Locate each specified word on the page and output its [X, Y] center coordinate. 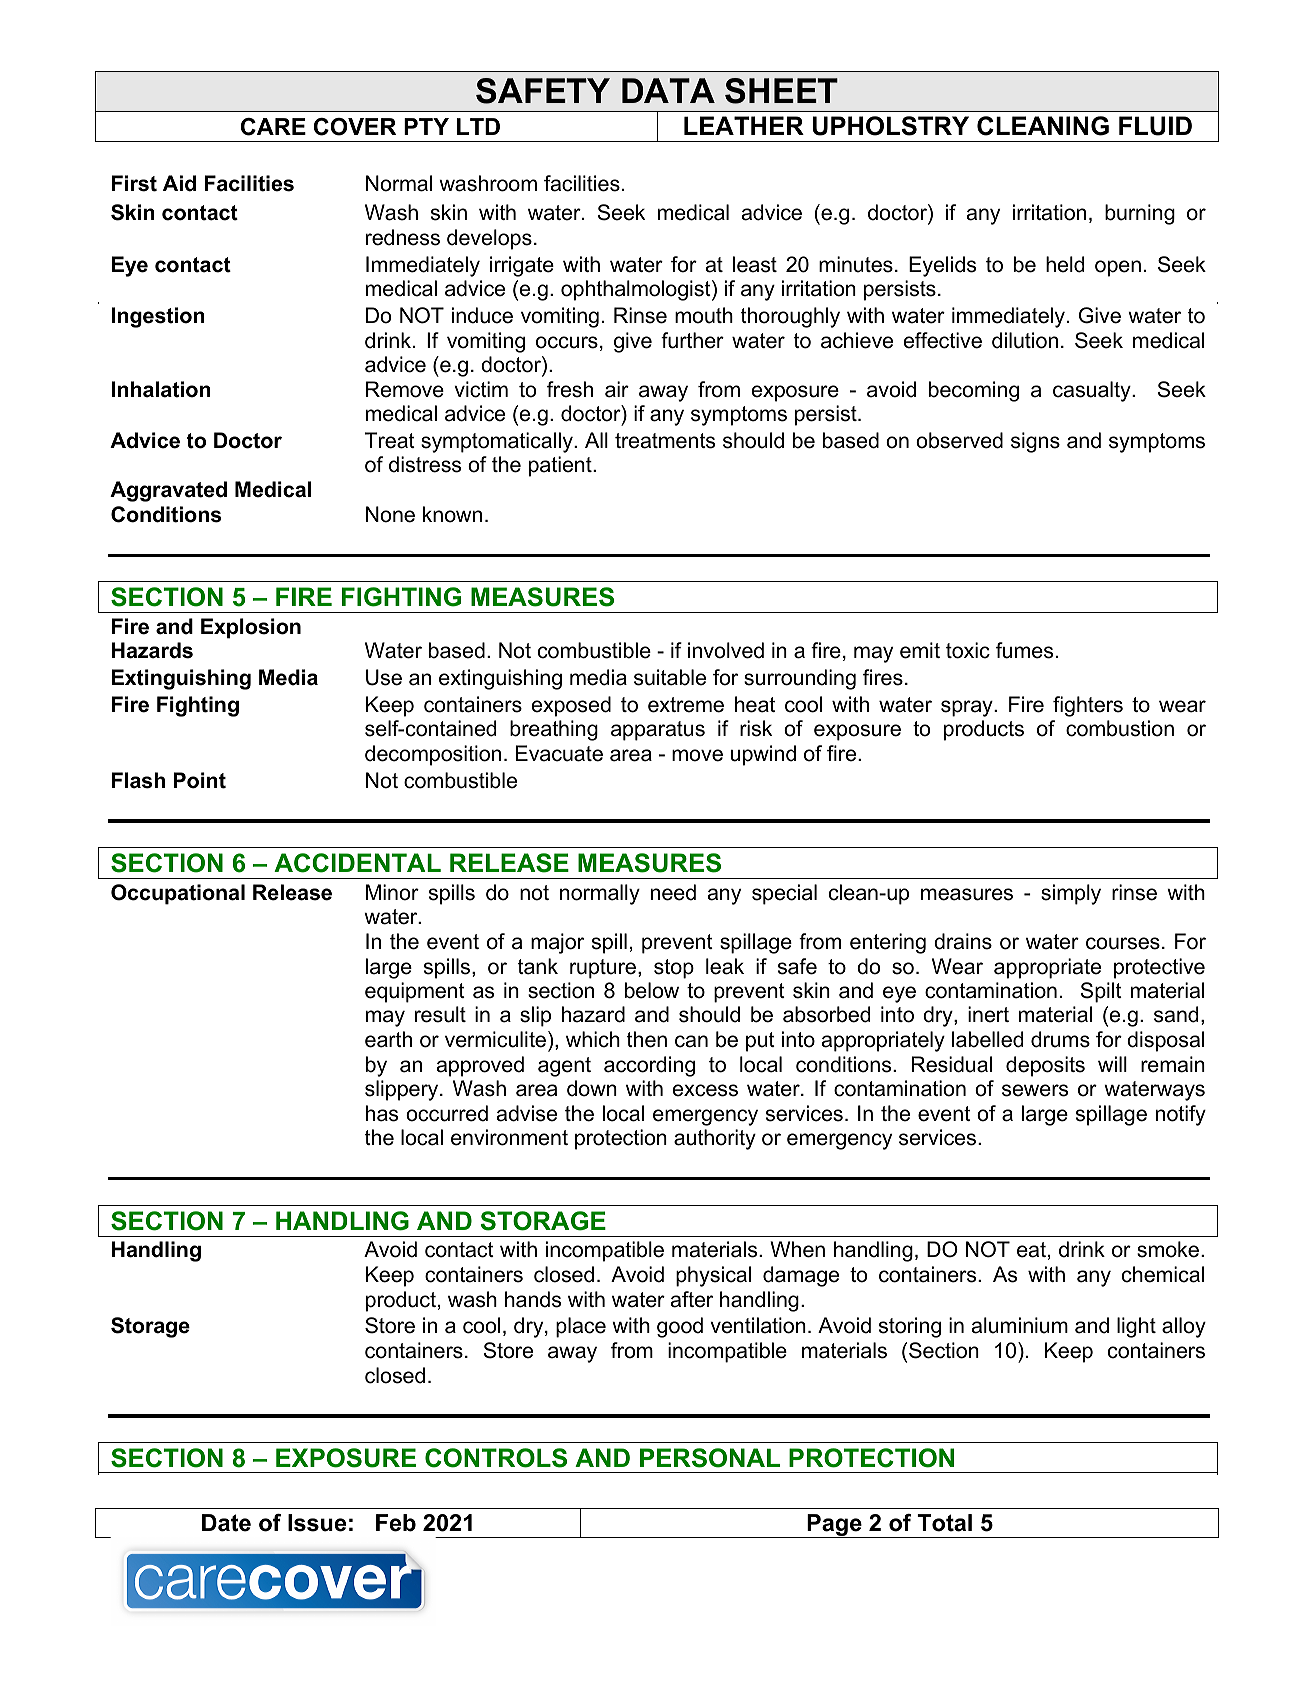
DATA [668, 90]
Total [944, 1523]
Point [200, 780]
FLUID [1155, 126]
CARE [273, 127]
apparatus [658, 731]
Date [226, 1523]
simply [1071, 894]
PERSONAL [710, 1458]
